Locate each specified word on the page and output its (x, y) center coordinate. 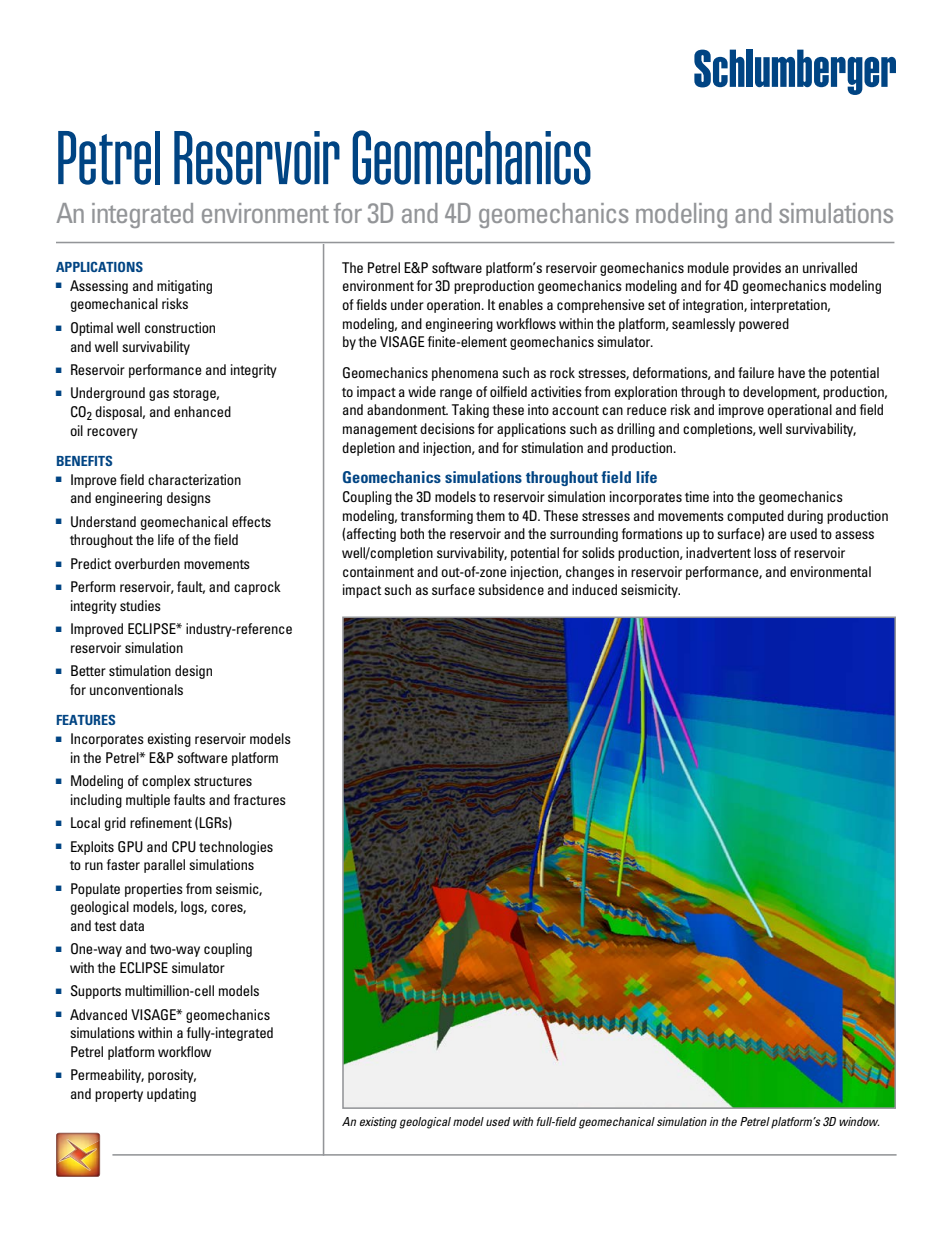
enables (521, 304)
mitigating (184, 287)
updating (171, 1095)
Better (88, 670)
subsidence (511, 589)
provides (757, 269)
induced (594, 589)
